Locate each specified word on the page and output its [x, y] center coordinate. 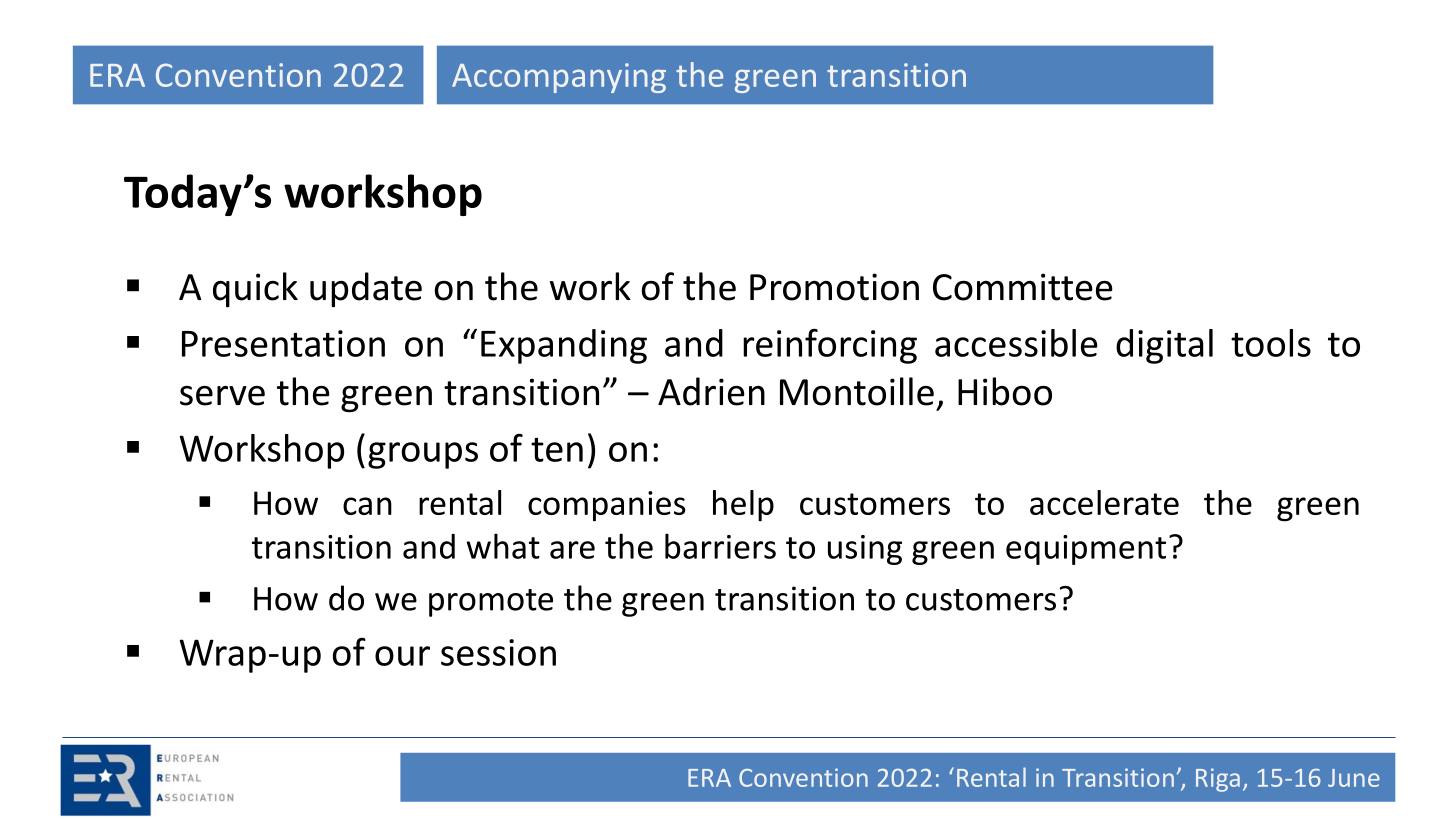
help [743, 506]
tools [1271, 343]
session [498, 652]
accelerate [1104, 502]
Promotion [834, 287]
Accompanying [559, 78]
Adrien [711, 391]
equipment [1086, 550]
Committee [1023, 287]
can [367, 506]
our [402, 656]
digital [1164, 346]
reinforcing [830, 346]
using [865, 550]
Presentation [283, 343]
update [366, 290]
